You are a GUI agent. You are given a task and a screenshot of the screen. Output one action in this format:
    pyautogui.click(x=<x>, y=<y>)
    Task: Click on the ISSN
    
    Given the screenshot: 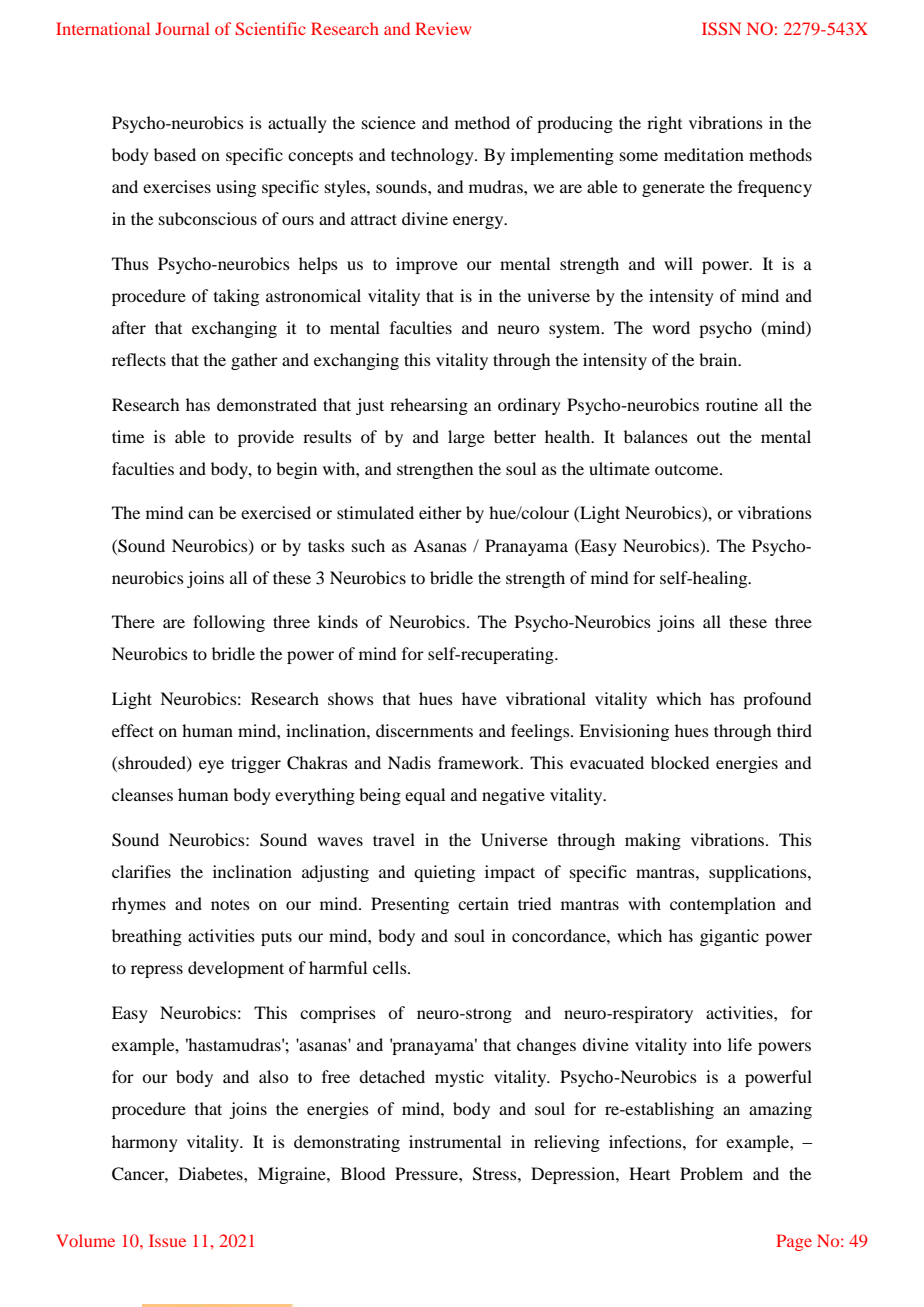 What is the action you would take?
    pyautogui.click(x=721, y=28)
